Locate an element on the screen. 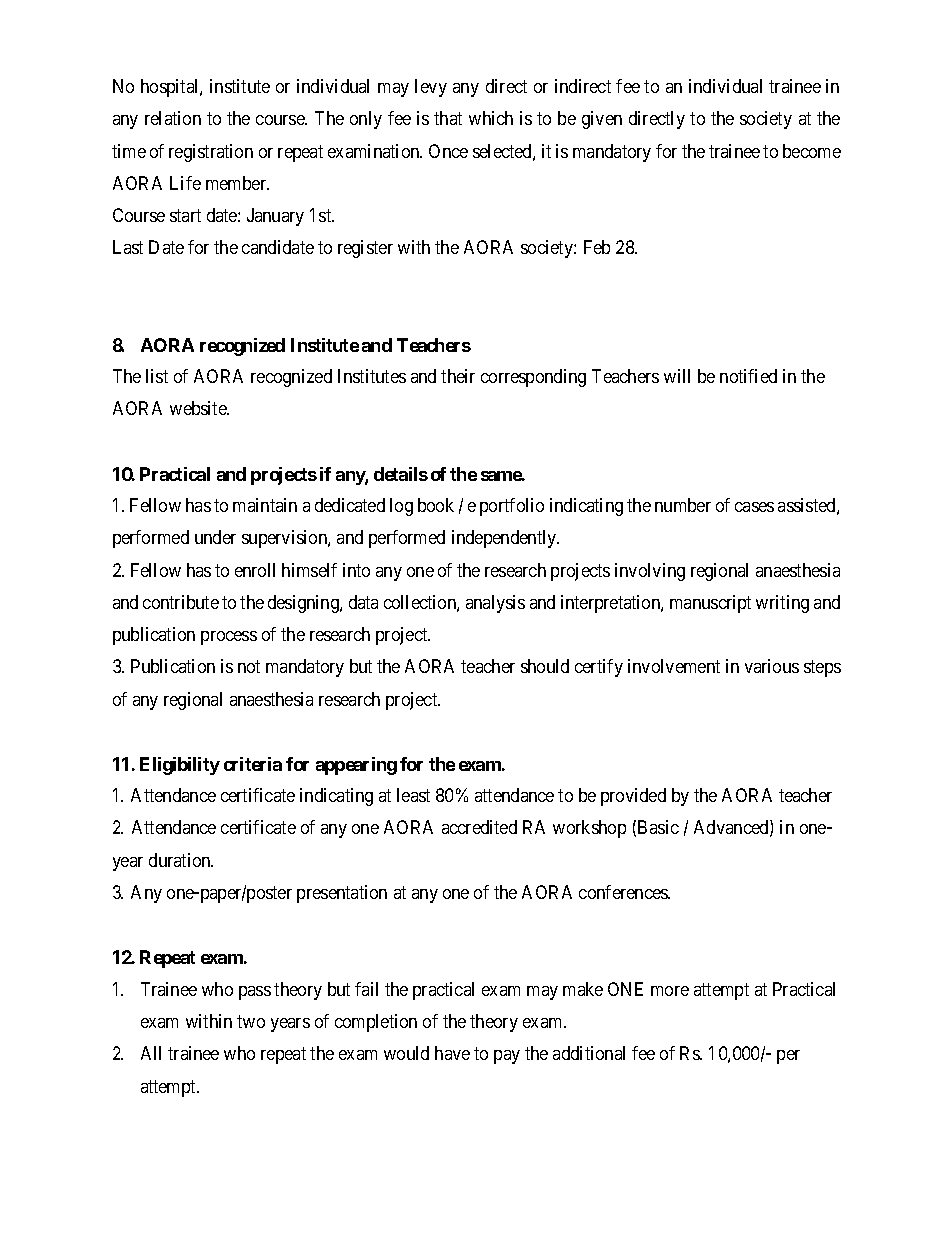  two is located at coordinates (251, 1021).
